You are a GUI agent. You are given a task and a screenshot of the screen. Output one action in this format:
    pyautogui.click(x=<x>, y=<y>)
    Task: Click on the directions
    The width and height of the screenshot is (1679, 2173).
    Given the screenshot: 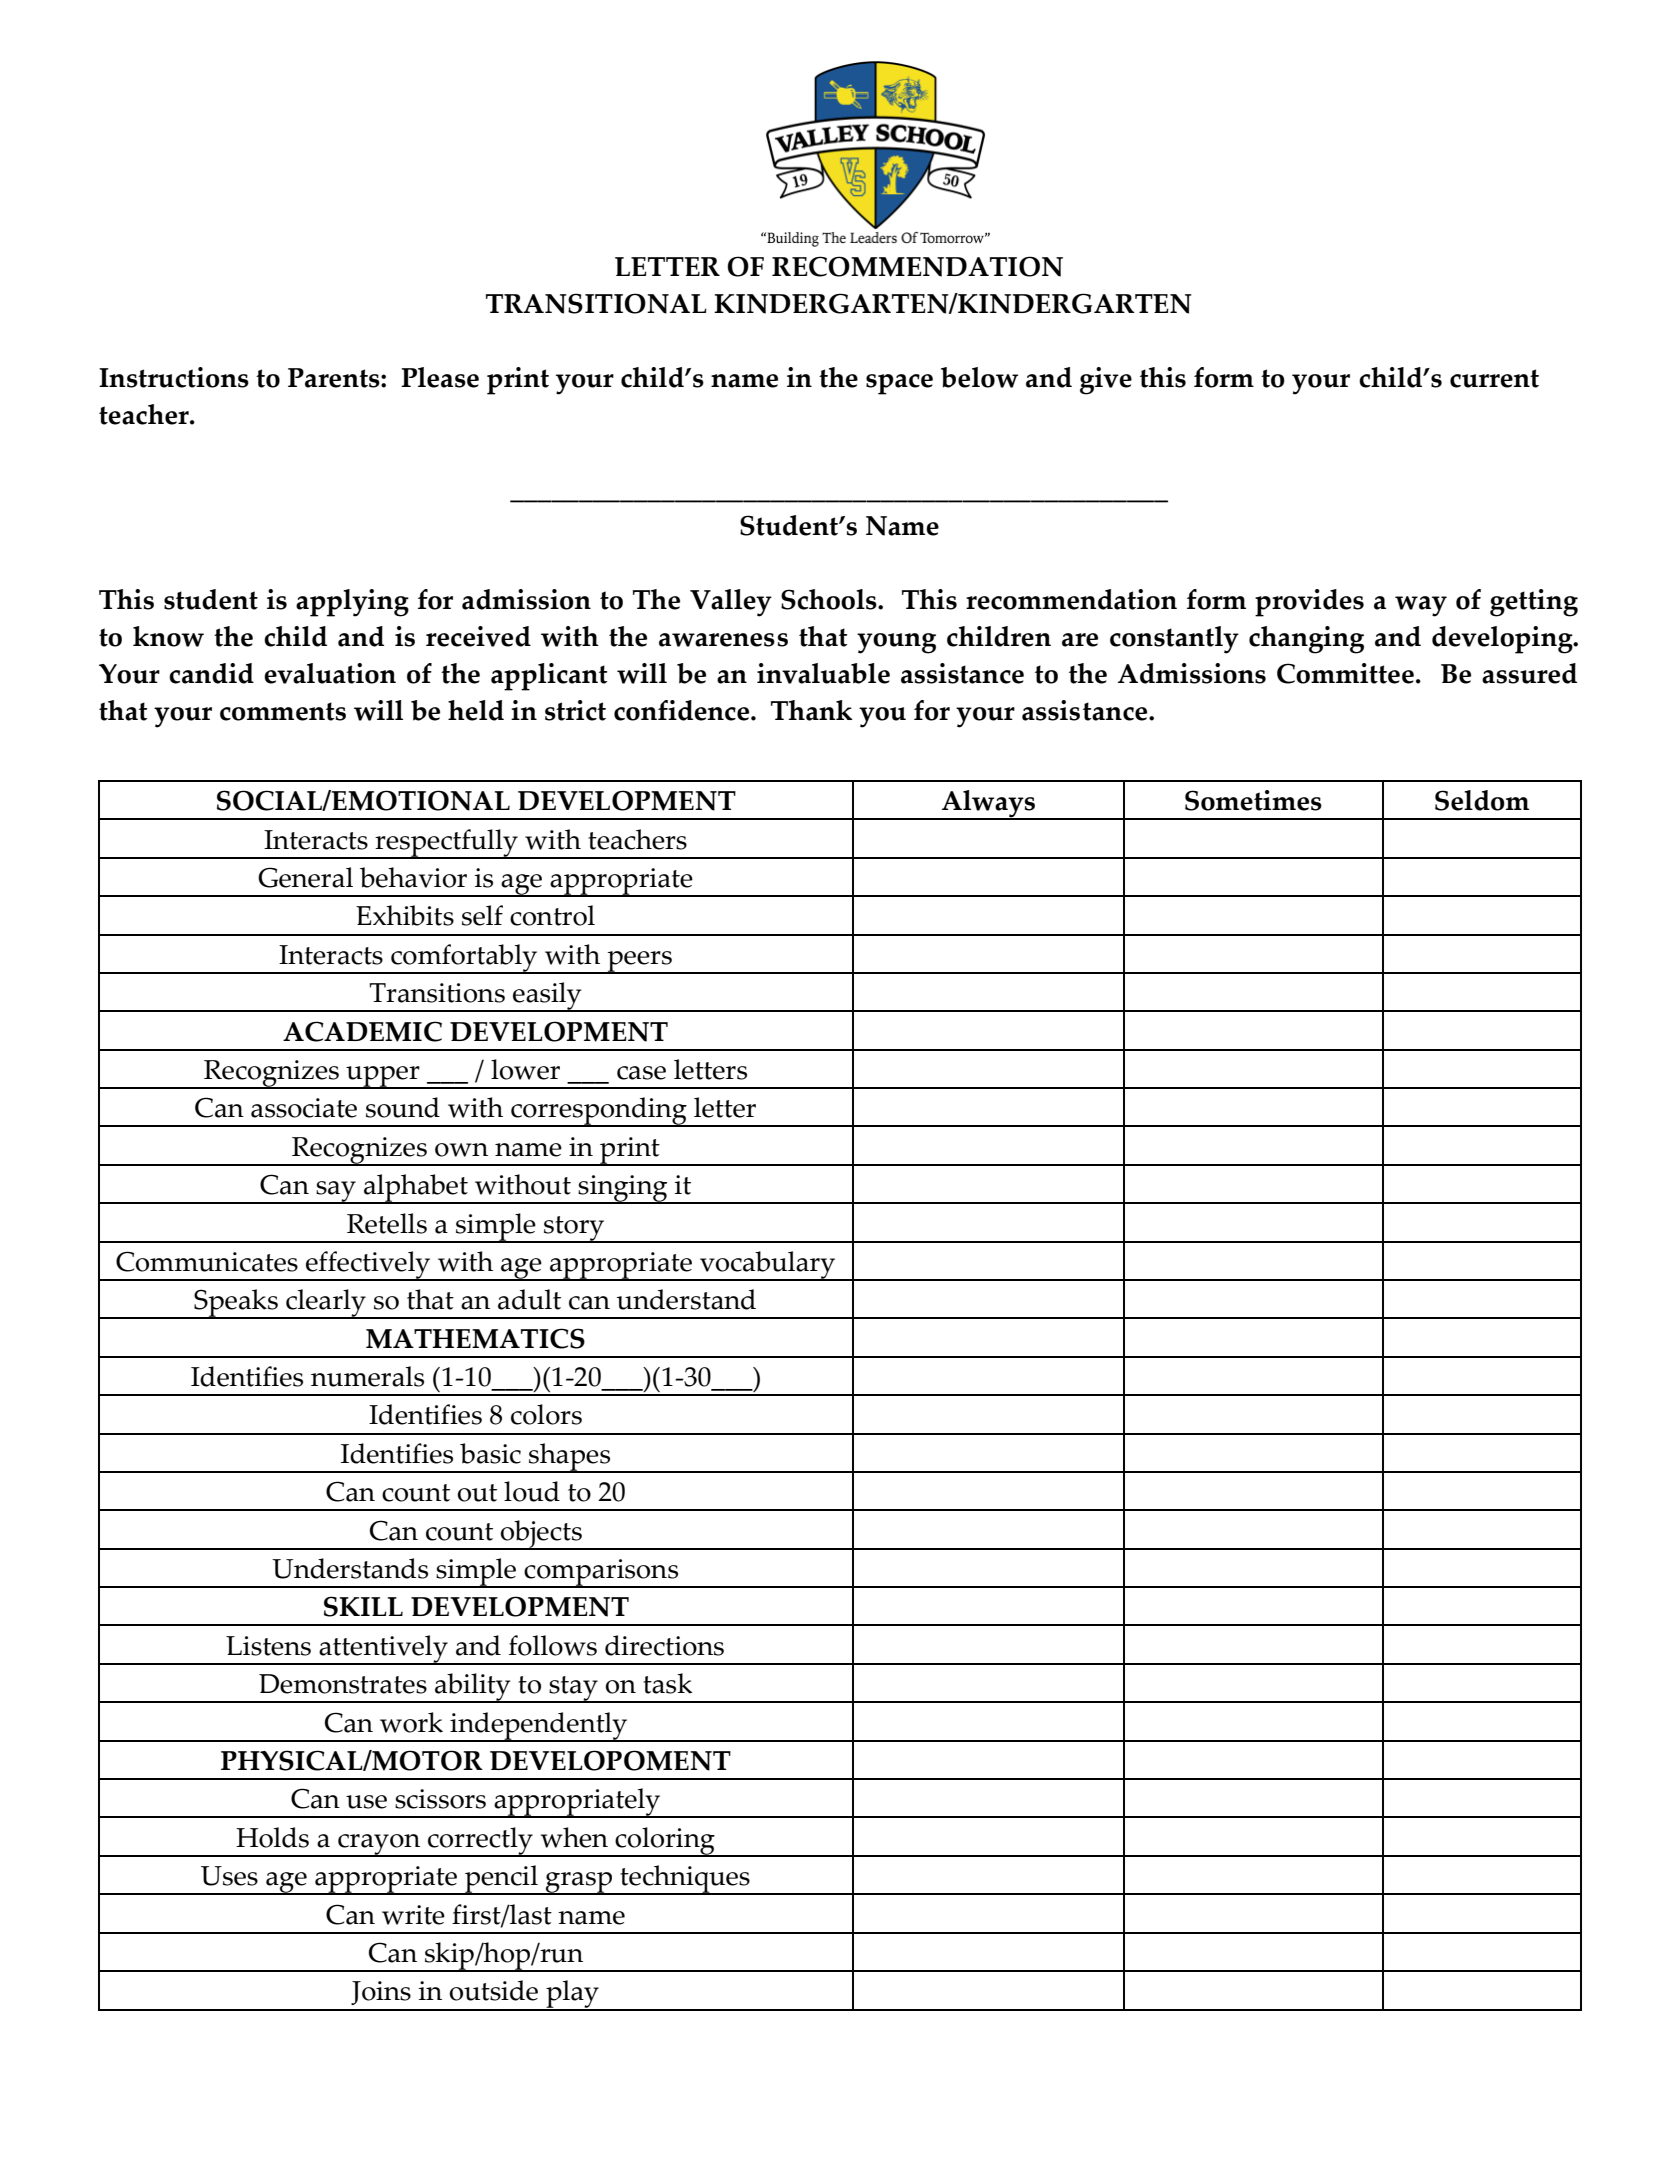 What is the action you would take?
    pyautogui.click(x=664, y=1645)
